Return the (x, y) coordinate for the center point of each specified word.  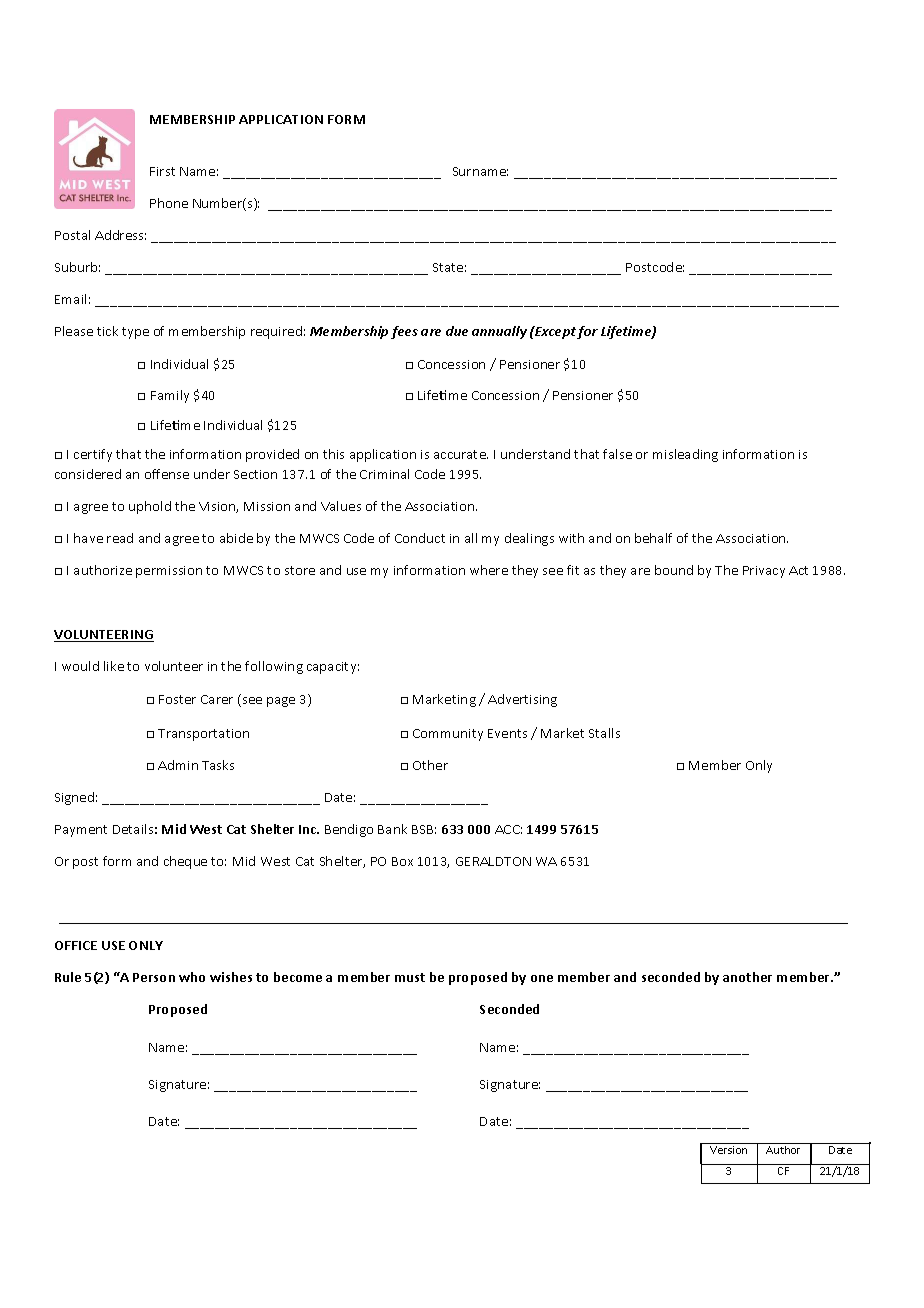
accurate (461, 454)
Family (170, 396)
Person (154, 977)
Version (728, 1150)
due (457, 331)
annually (499, 332)
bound (674, 570)
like (114, 666)
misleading (685, 455)
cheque (185, 862)
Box (402, 861)
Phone (169, 203)
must (410, 977)
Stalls (604, 733)
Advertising (522, 700)
